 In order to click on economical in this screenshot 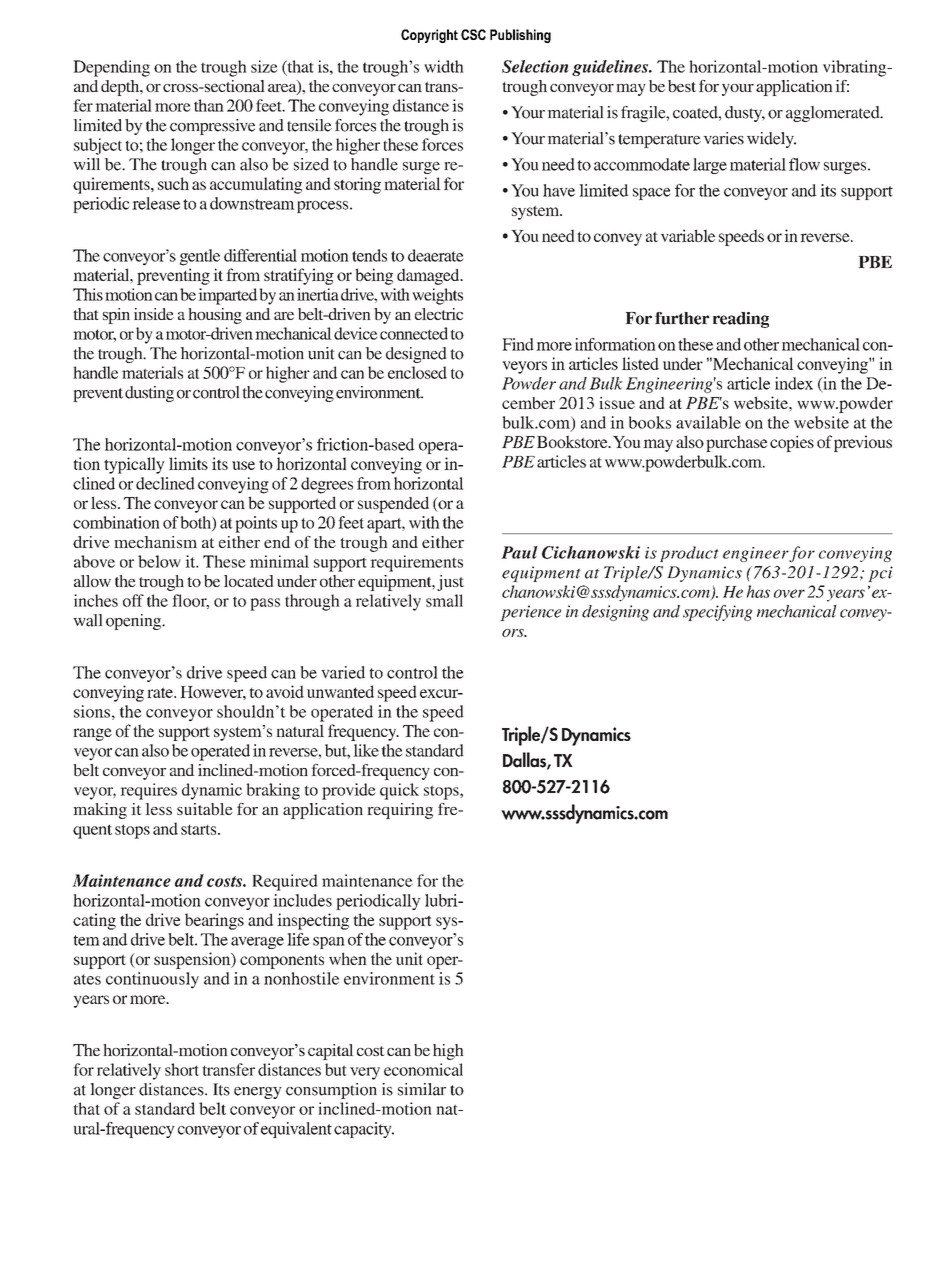, I will do `click(423, 1069)`.
